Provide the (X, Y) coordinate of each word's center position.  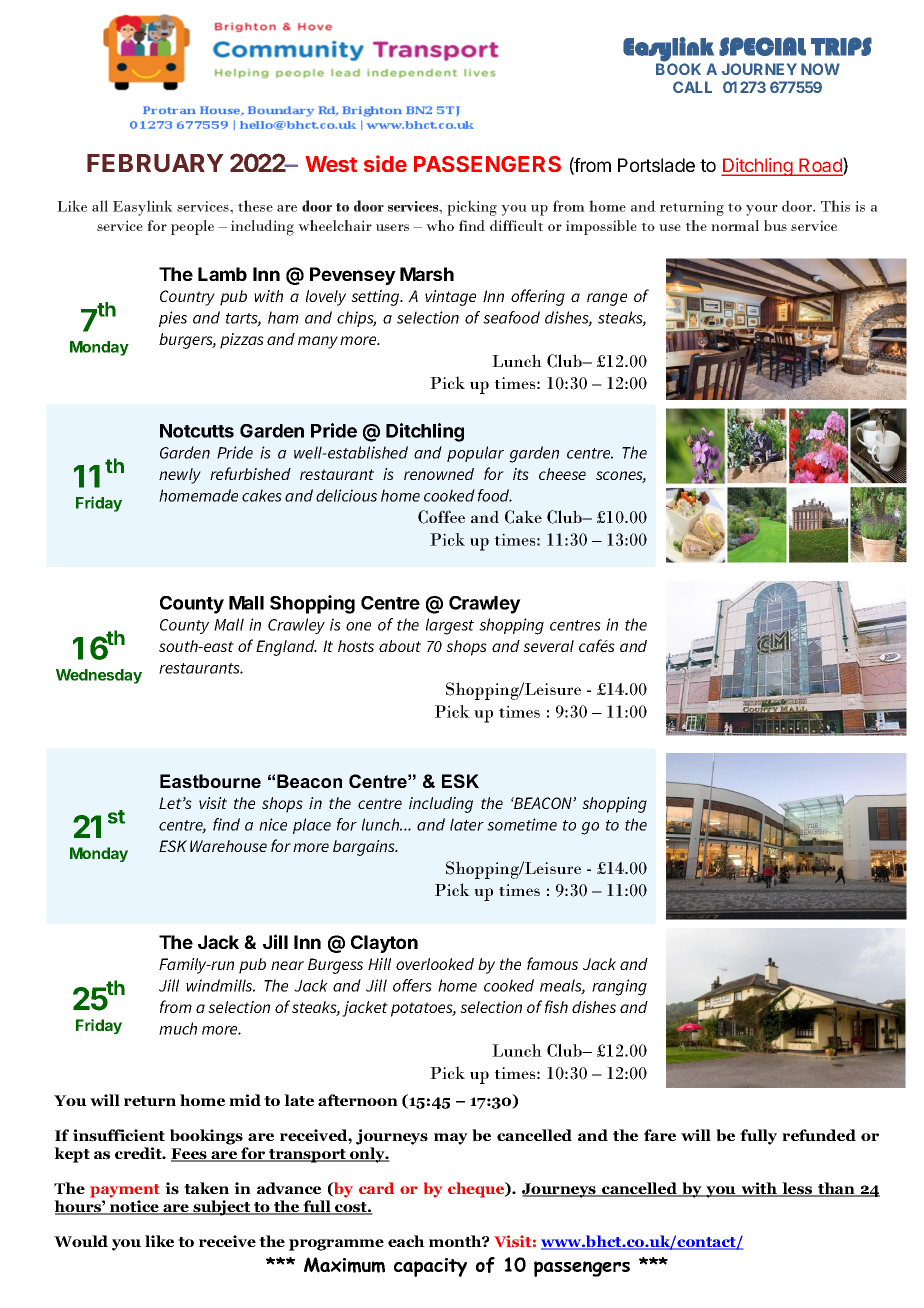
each (406, 1241)
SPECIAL (762, 46)
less (797, 1189)
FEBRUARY (155, 163)
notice (134, 1207)
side (385, 163)
